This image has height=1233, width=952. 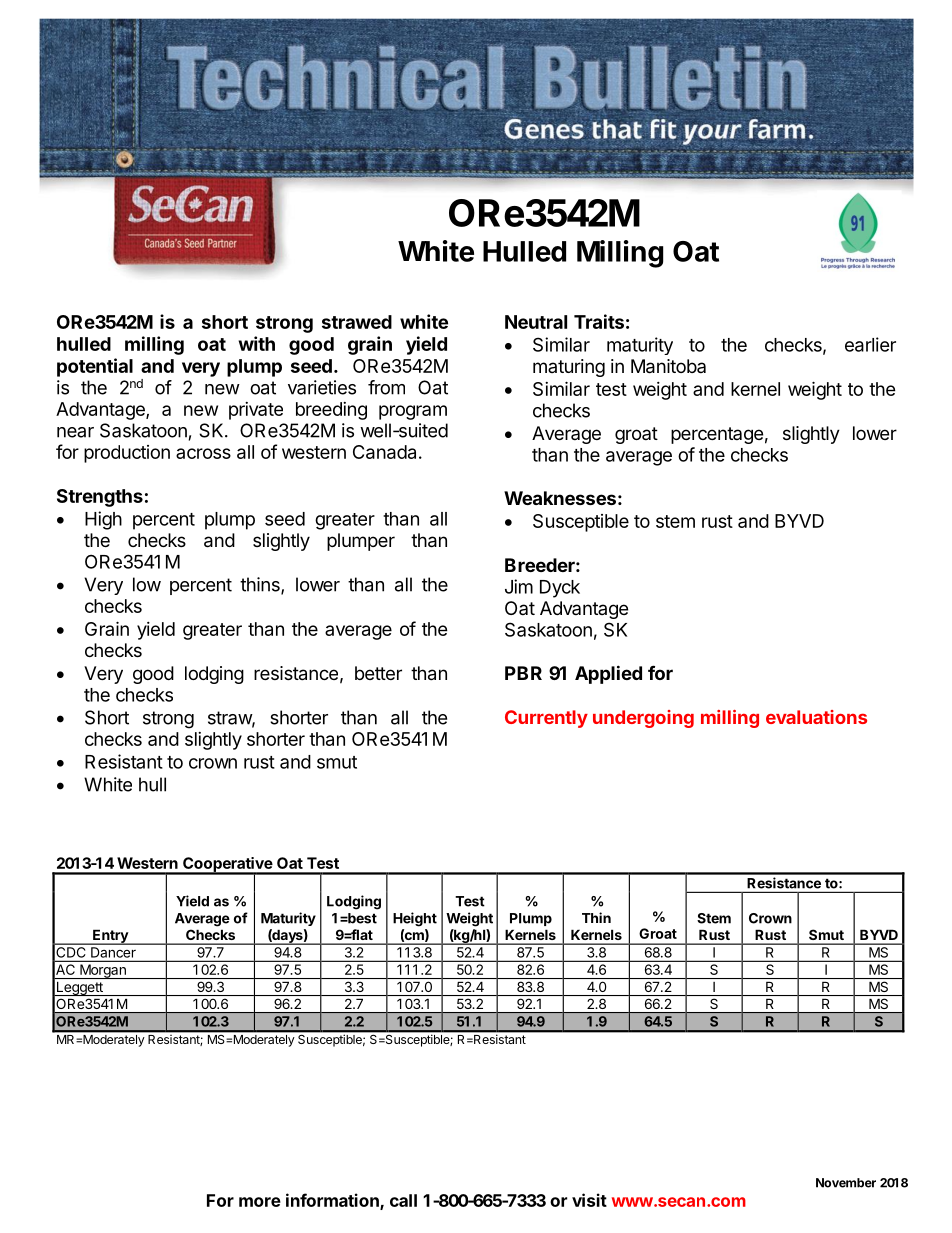 I want to click on Neutral, so click(x=536, y=322).
